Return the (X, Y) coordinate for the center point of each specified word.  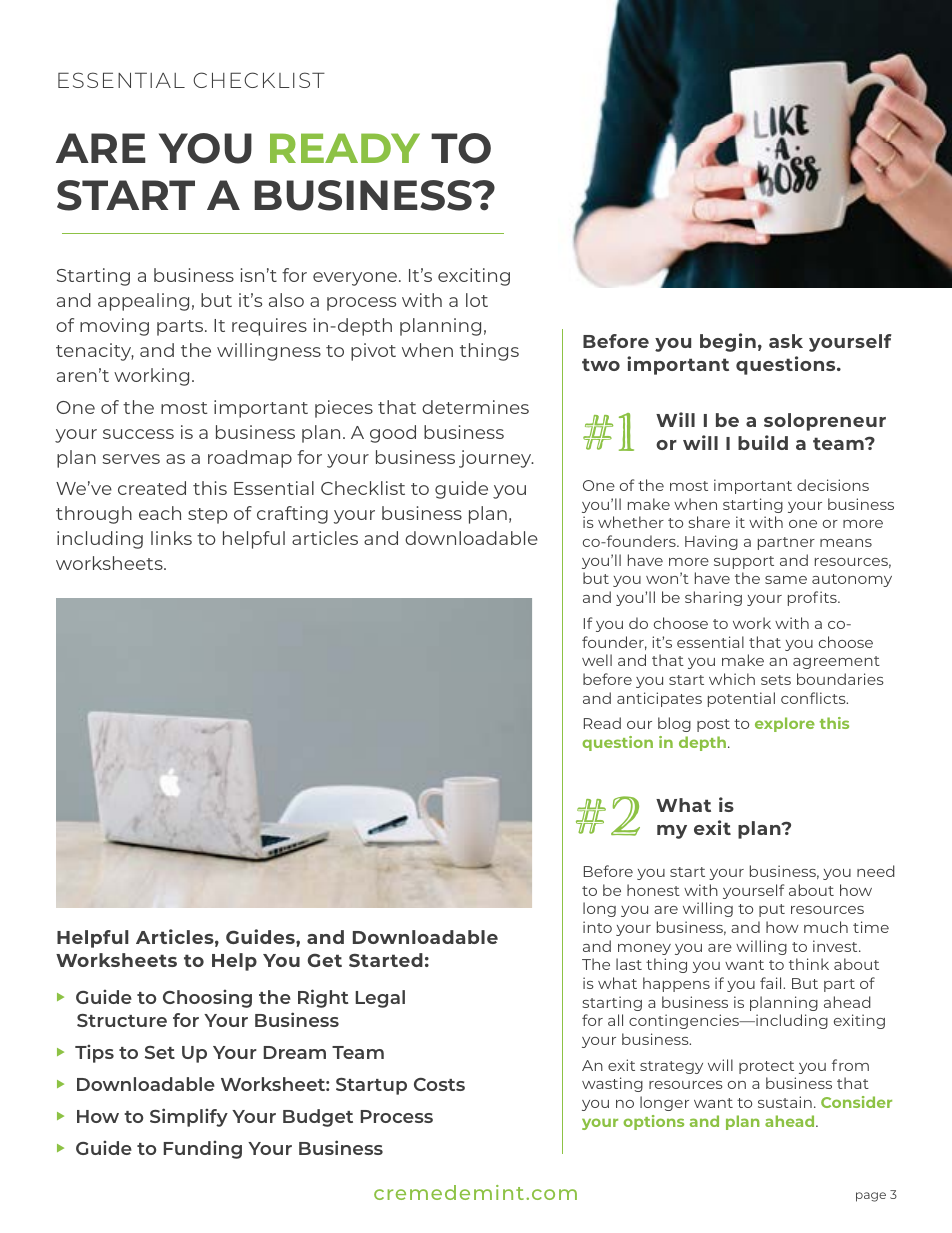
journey (496, 459)
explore (785, 724)
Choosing (207, 999)
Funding (203, 1150)
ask (786, 341)
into (597, 927)
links (171, 538)
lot (477, 300)
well (597, 660)
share (709, 522)
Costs (439, 1084)
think (809, 964)
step (207, 516)
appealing (143, 302)
